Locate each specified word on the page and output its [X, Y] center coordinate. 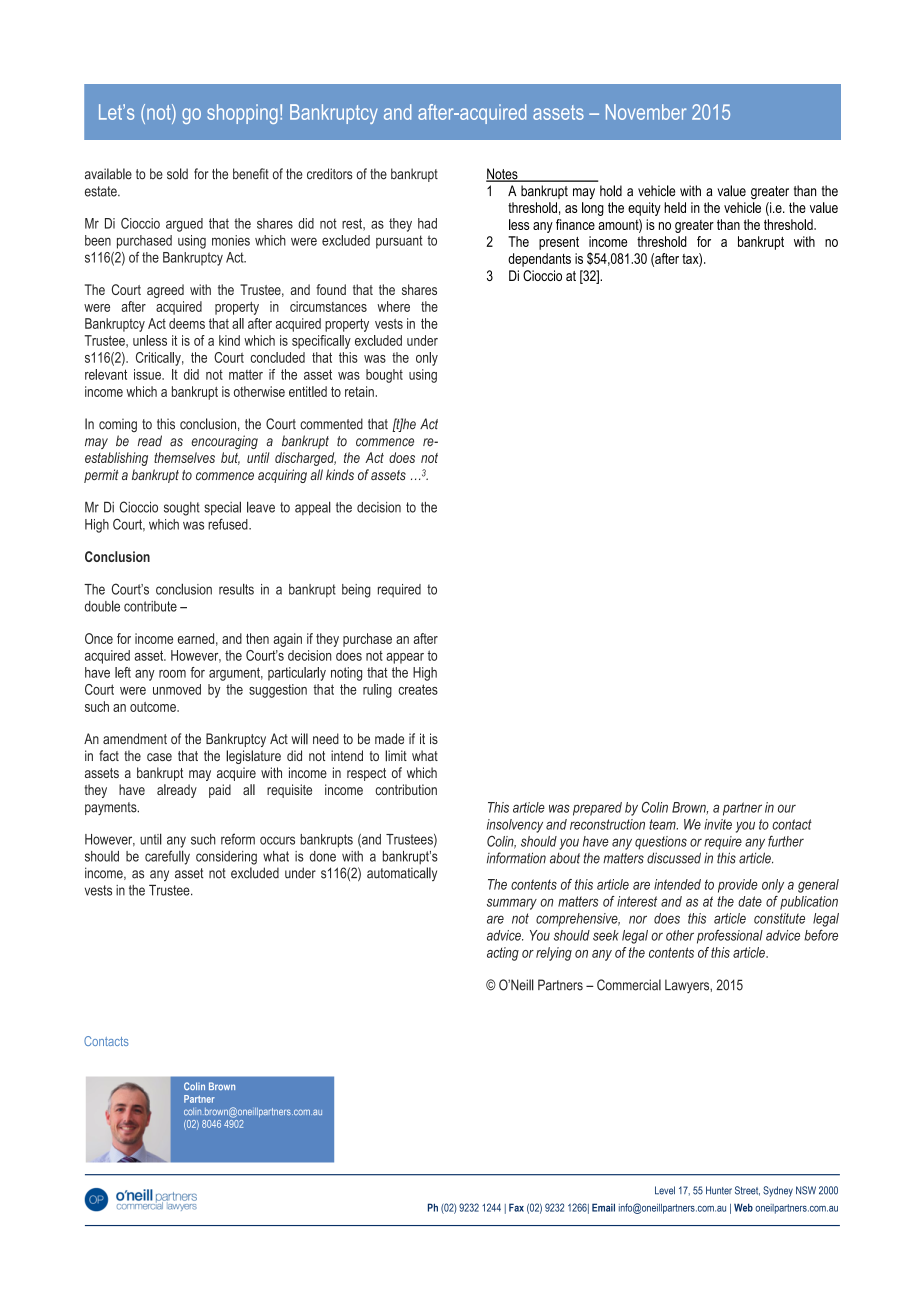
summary [512, 904]
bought [384, 376]
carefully [167, 857]
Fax [516, 1207]
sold [177, 174]
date [750, 901]
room [172, 674]
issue [148, 374]
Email [603, 1207]
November [646, 112]
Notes [503, 175]
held [675, 207]
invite [718, 824]
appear [405, 658]
